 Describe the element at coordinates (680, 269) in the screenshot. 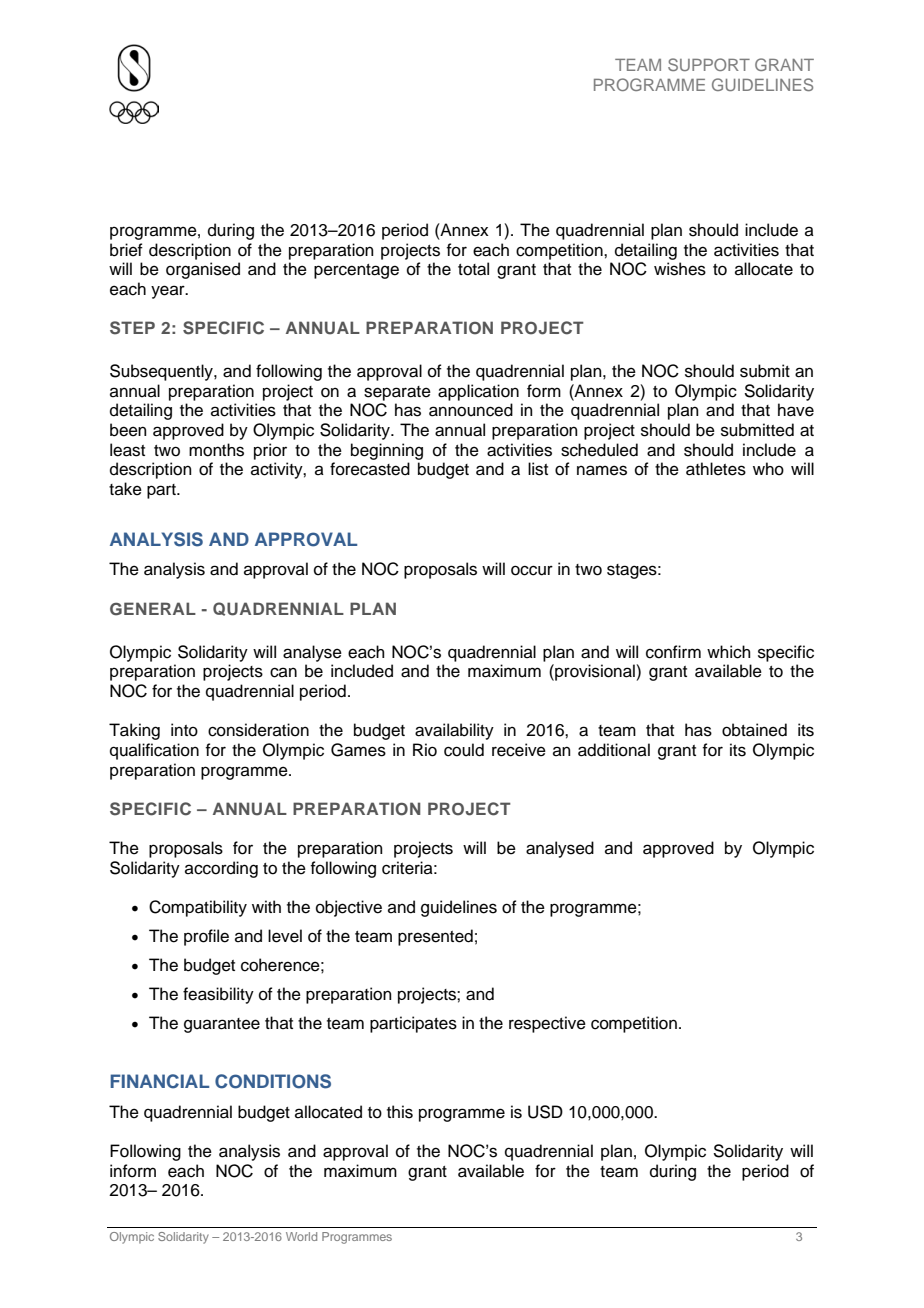

I see `wishes` at that location.
